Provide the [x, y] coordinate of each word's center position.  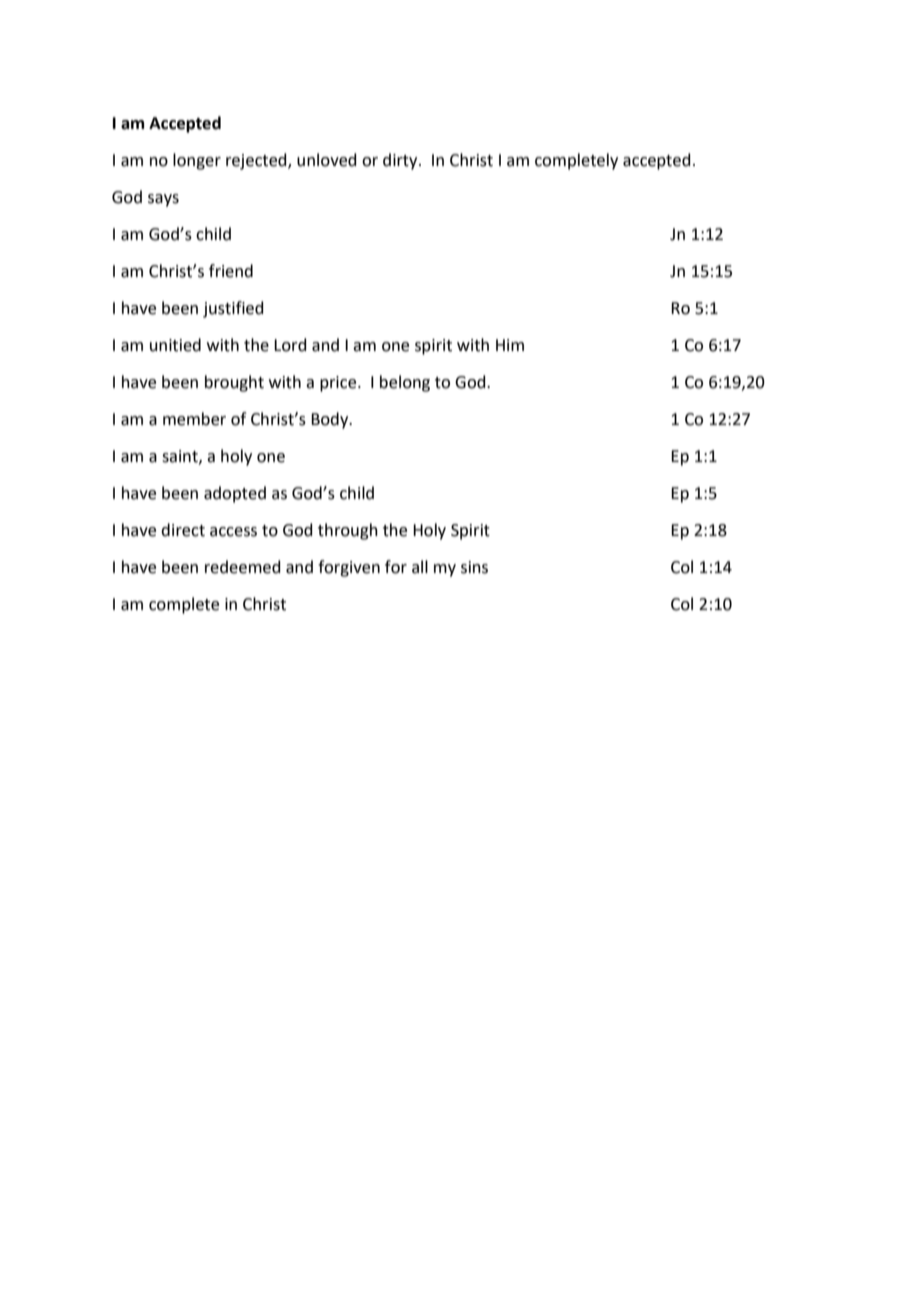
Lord [290, 345]
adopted [235, 494]
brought [234, 383]
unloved [327, 160]
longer [197, 161]
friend [231, 271]
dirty [401, 161]
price [339, 384]
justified [233, 309]
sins [474, 567]
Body [331, 420]
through [348, 531]
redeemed [243, 567]
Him [510, 345]
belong [405, 383]
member [194, 419]
